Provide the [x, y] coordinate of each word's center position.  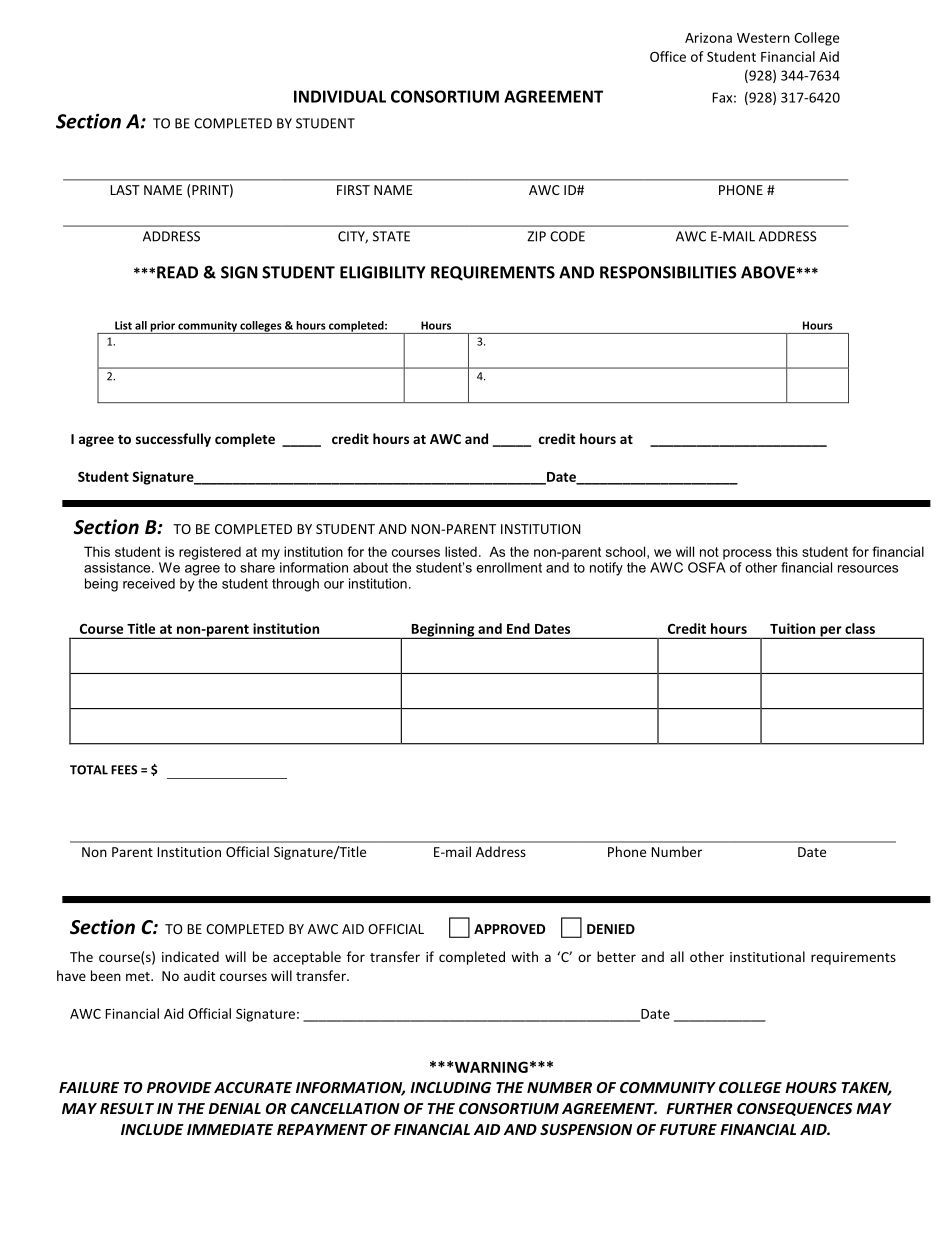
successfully [173, 440]
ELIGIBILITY [383, 272]
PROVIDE [179, 1087]
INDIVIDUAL [340, 96]
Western [763, 38]
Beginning [443, 631]
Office [668, 56]
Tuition [792, 628]
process [747, 554]
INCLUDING [451, 1087]
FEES [124, 770]
